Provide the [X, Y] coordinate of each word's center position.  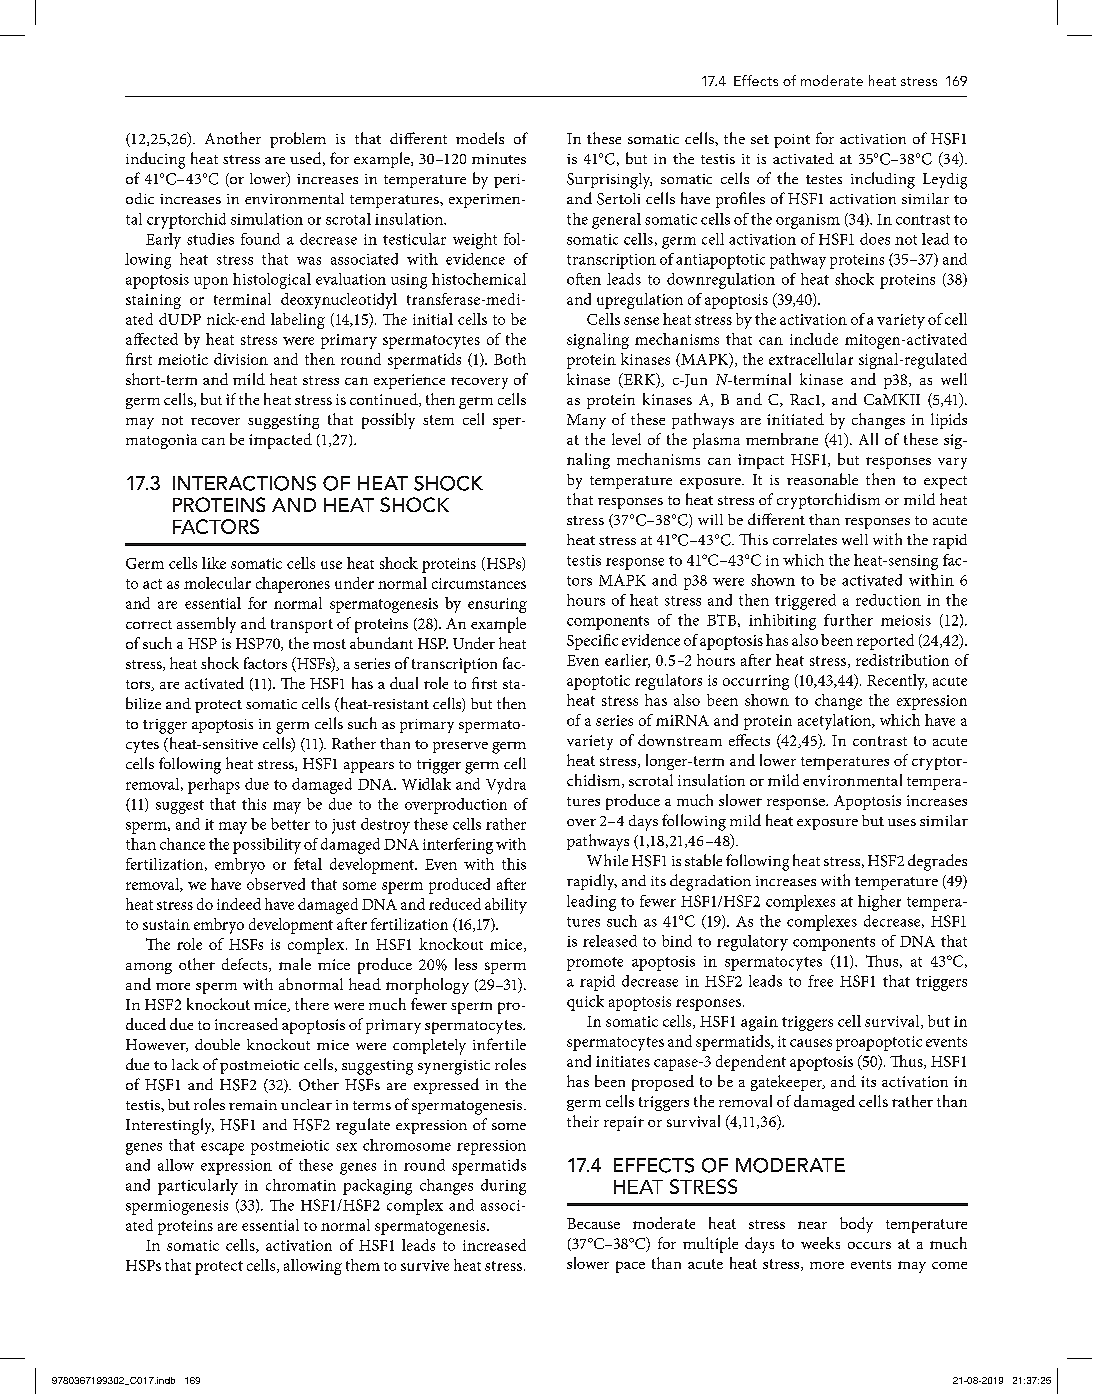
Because [593, 1223]
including [883, 180]
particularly [198, 1187]
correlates [805, 539]
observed [276, 884]
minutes [499, 159]
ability [506, 906]
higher [879, 903]
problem [298, 140]
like [214, 563]
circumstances [479, 583]
